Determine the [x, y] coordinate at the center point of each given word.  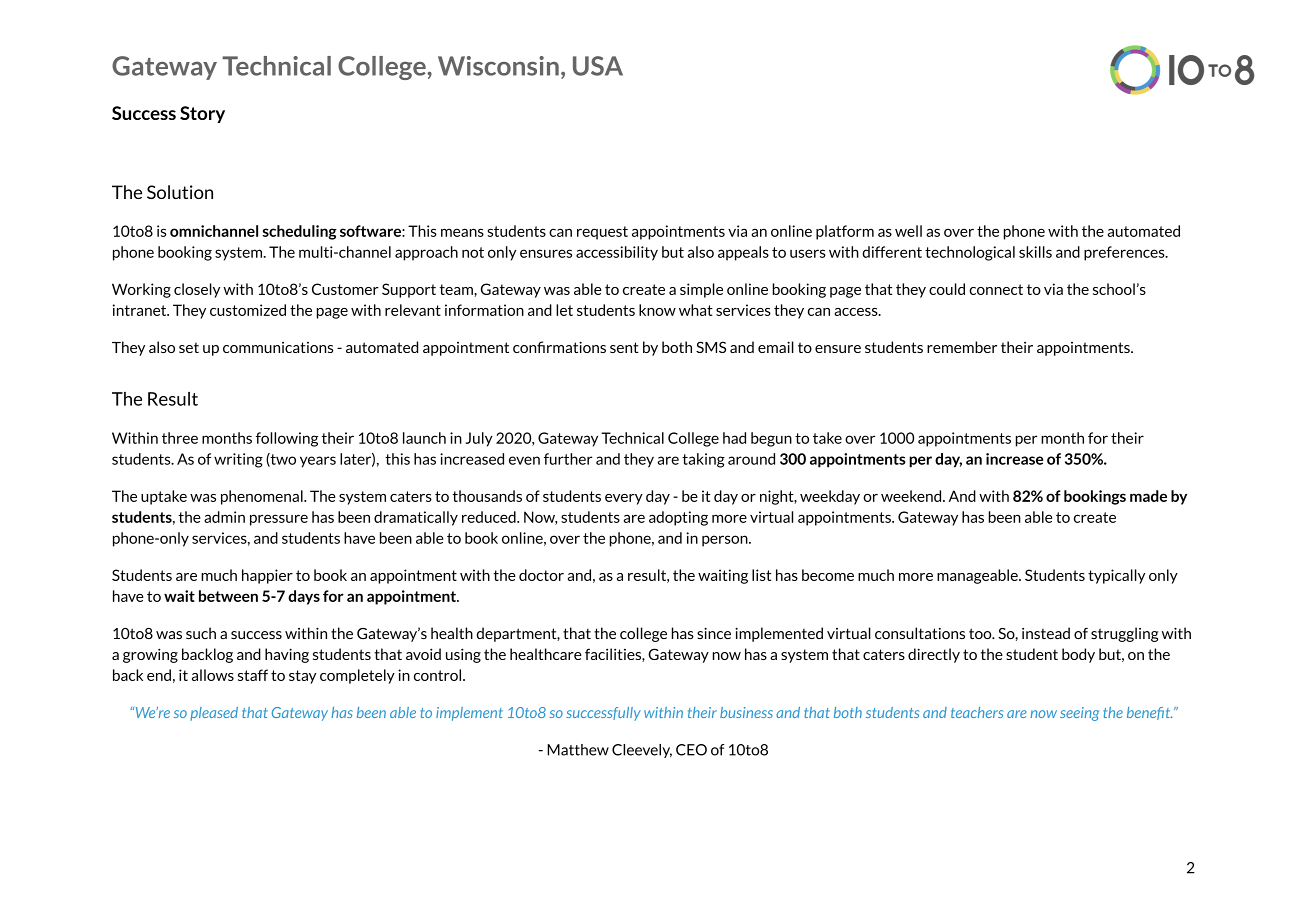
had [734, 438]
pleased [214, 714]
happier [267, 576]
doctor [541, 575]
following [287, 439]
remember [962, 347]
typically [1116, 576]
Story [202, 114]
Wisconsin [498, 66]
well [908, 231]
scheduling [300, 232]
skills [1035, 252]
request [602, 233]
